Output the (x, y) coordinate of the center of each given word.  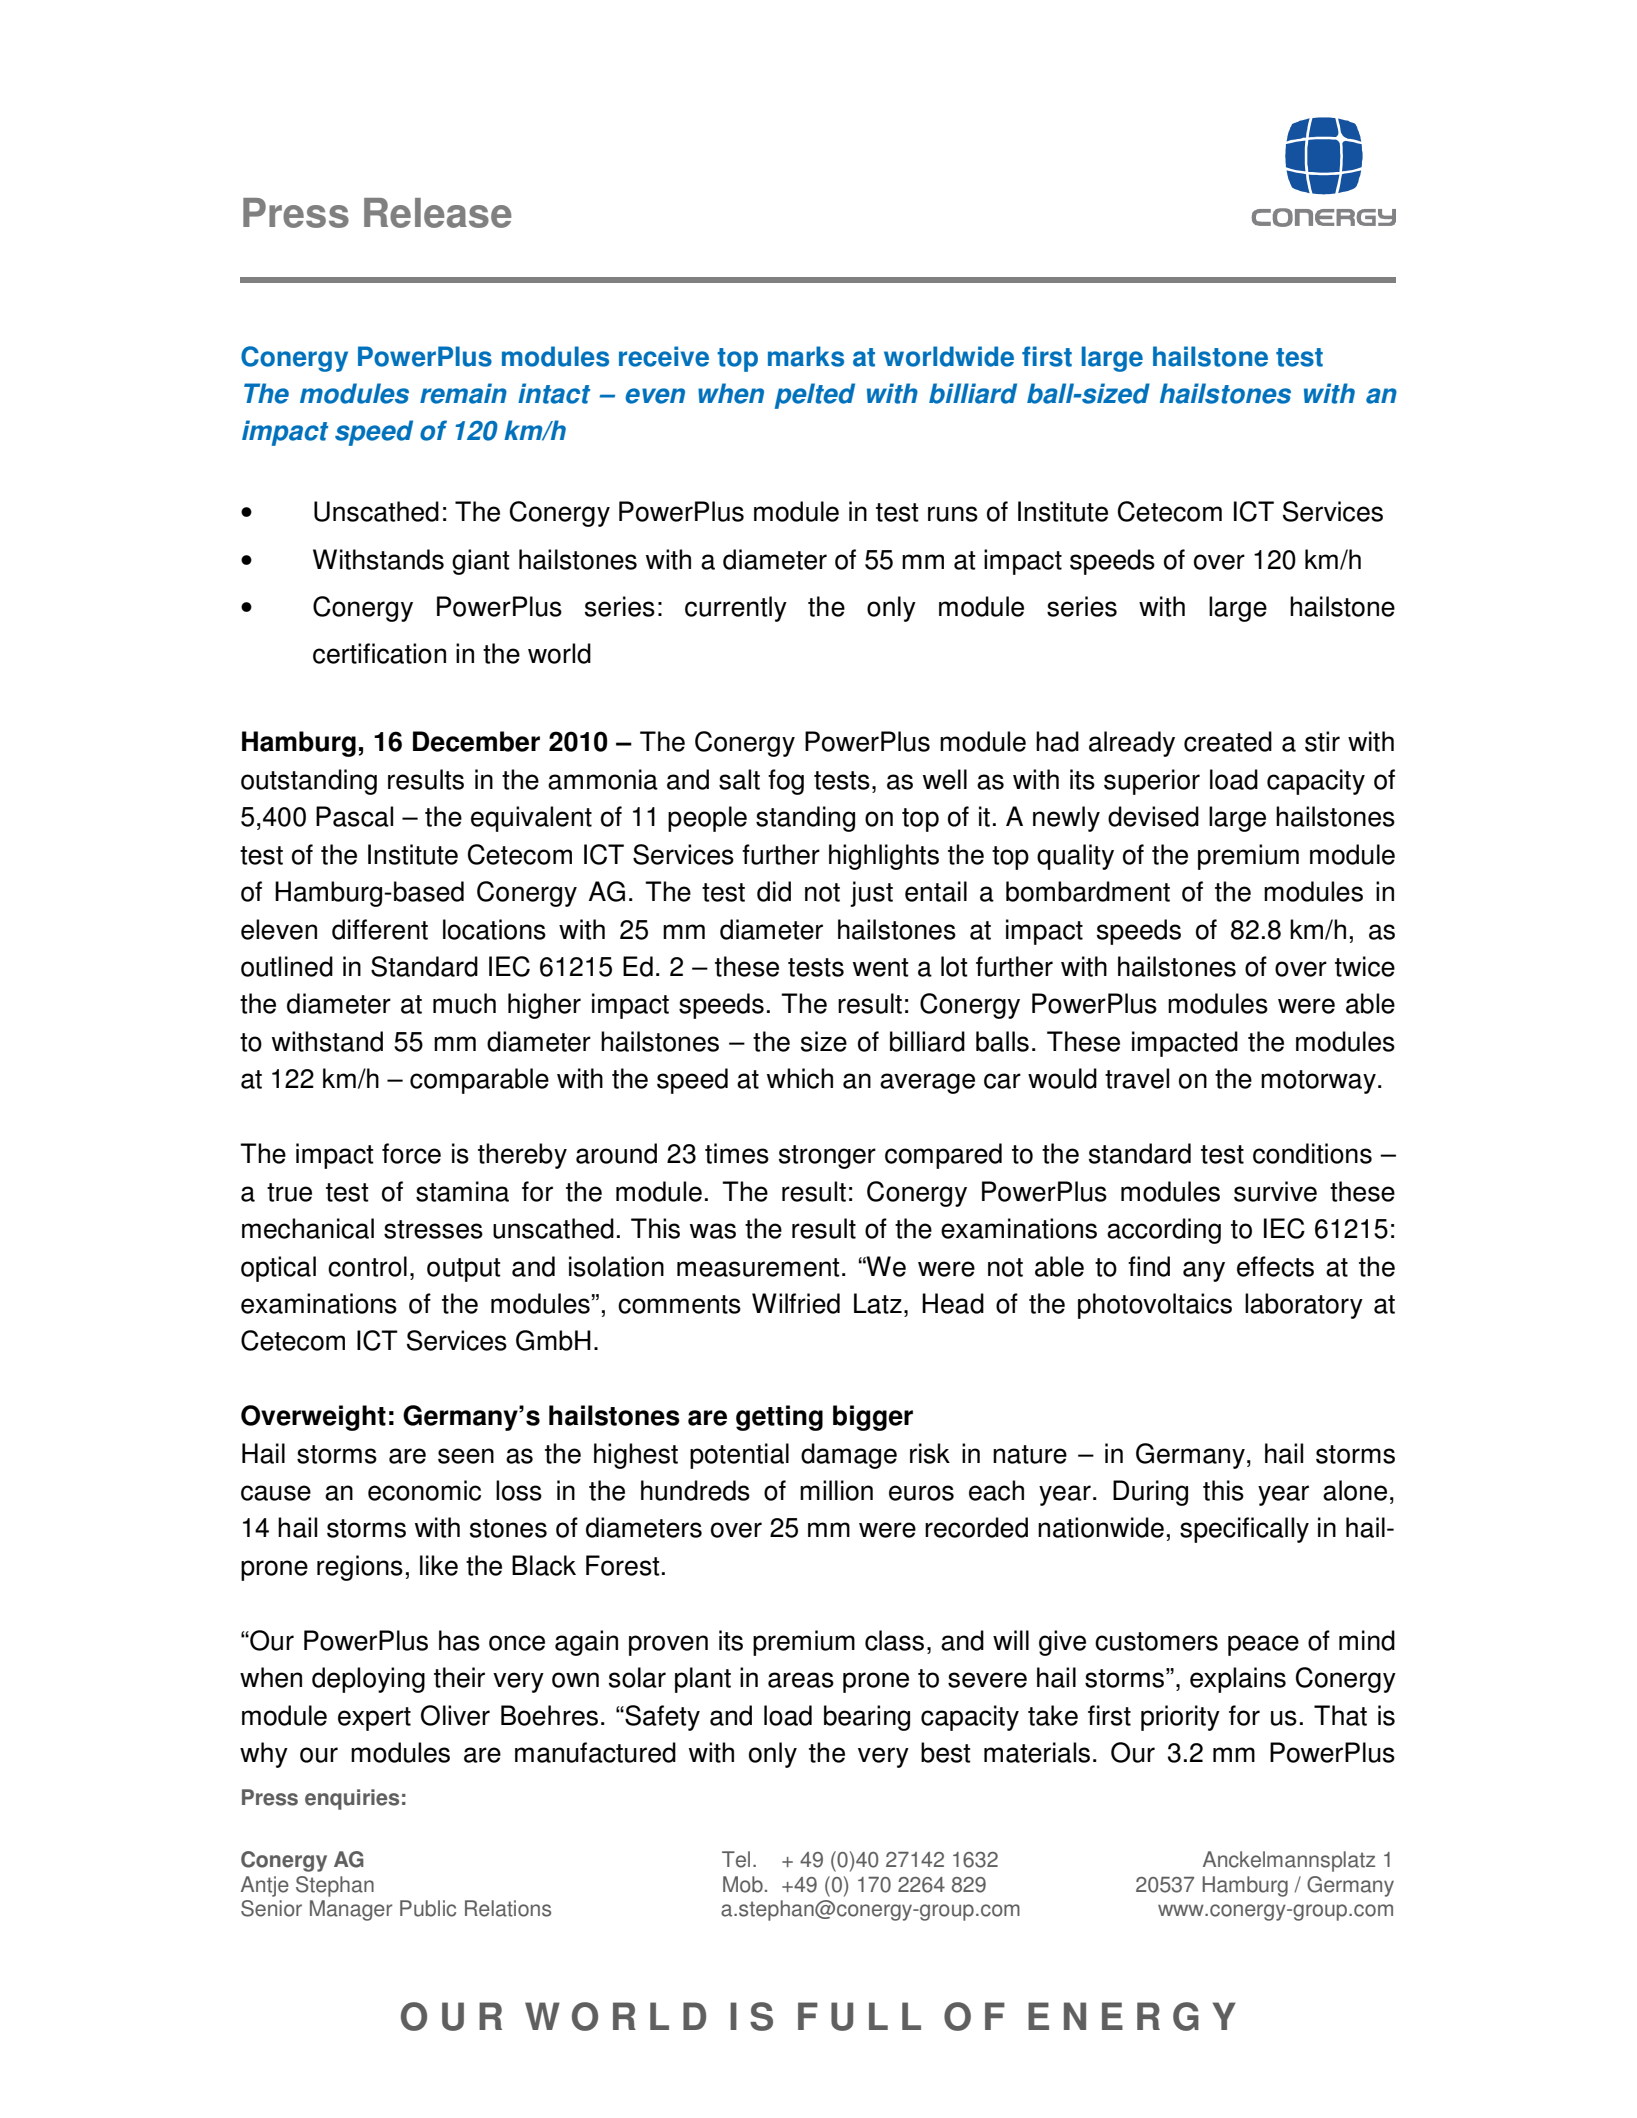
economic (424, 1490)
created (1228, 741)
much (464, 1003)
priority (1180, 1718)
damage (849, 1456)
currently (736, 609)
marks (806, 356)
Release (437, 213)
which (800, 1078)
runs (953, 514)
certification (379, 653)
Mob (743, 1884)
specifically (1244, 1530)
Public (428, 1908)
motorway (1318, 1082)
